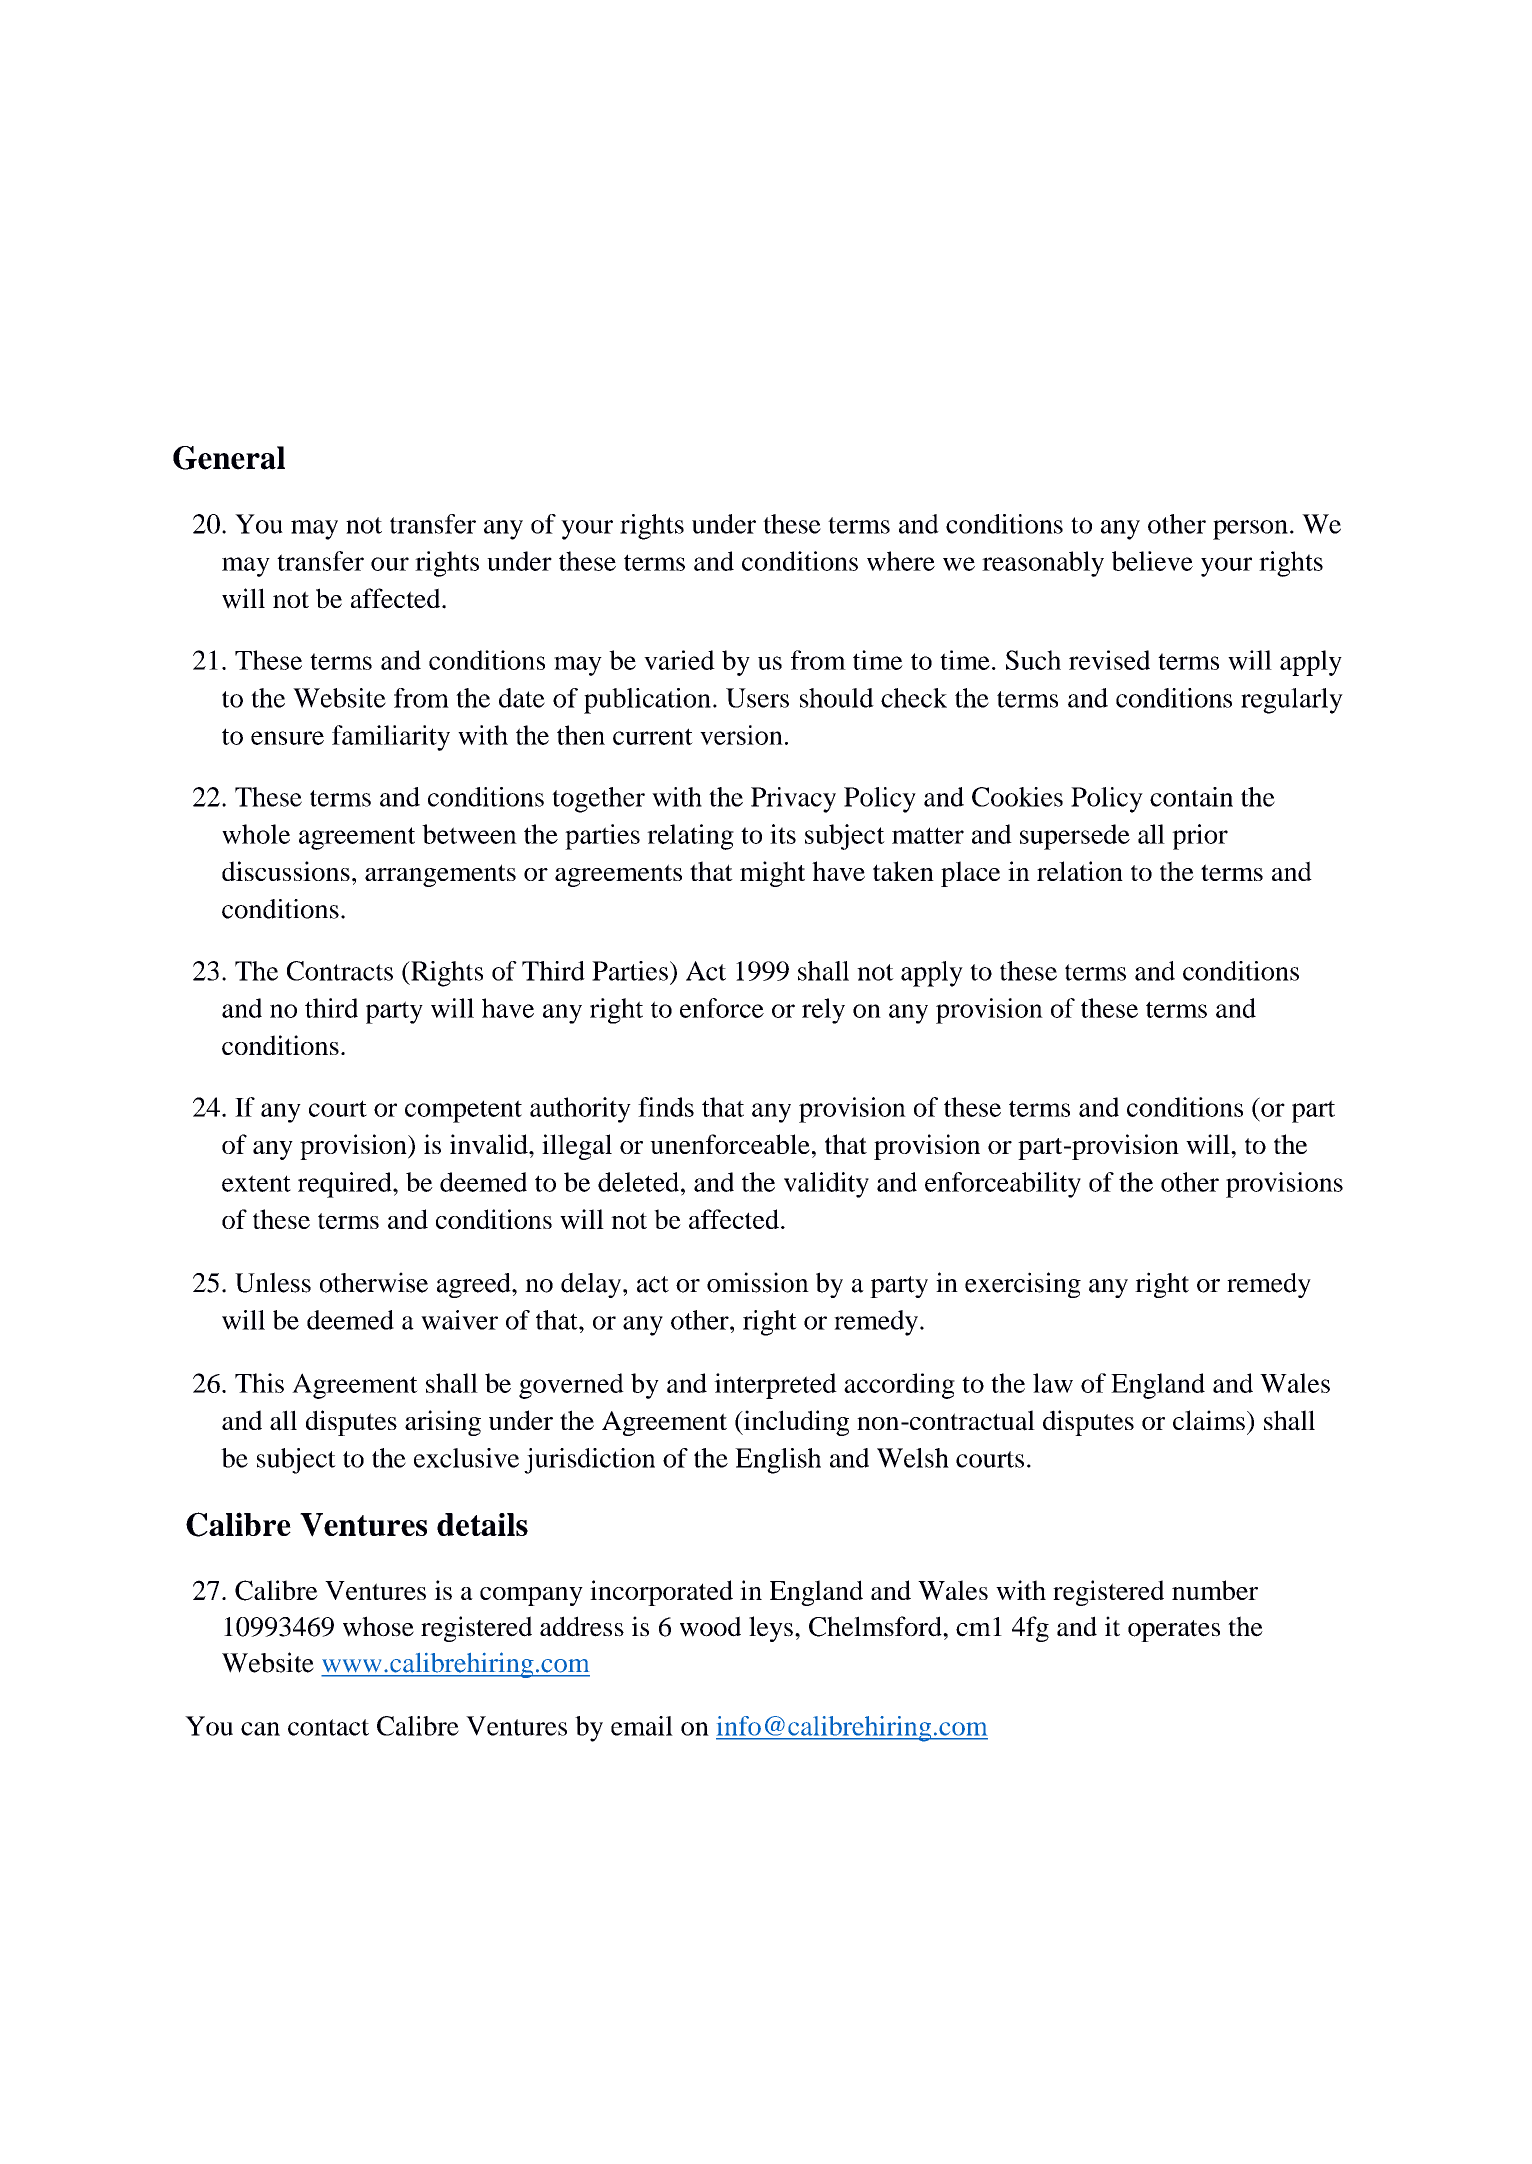  I want to click on omission, so click(758, 1282).
